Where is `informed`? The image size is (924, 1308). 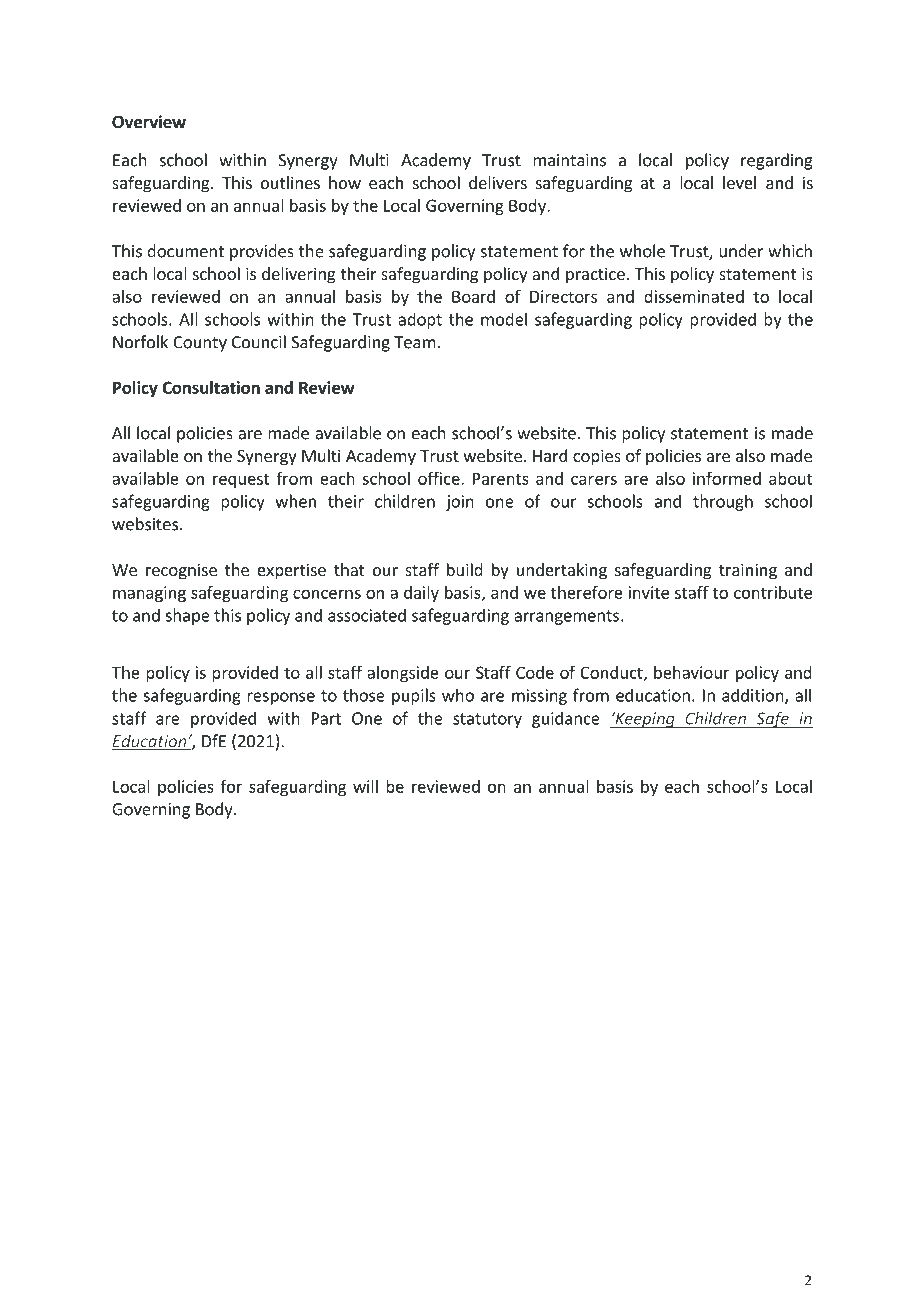
informed is located at coordinates (727, 478).
